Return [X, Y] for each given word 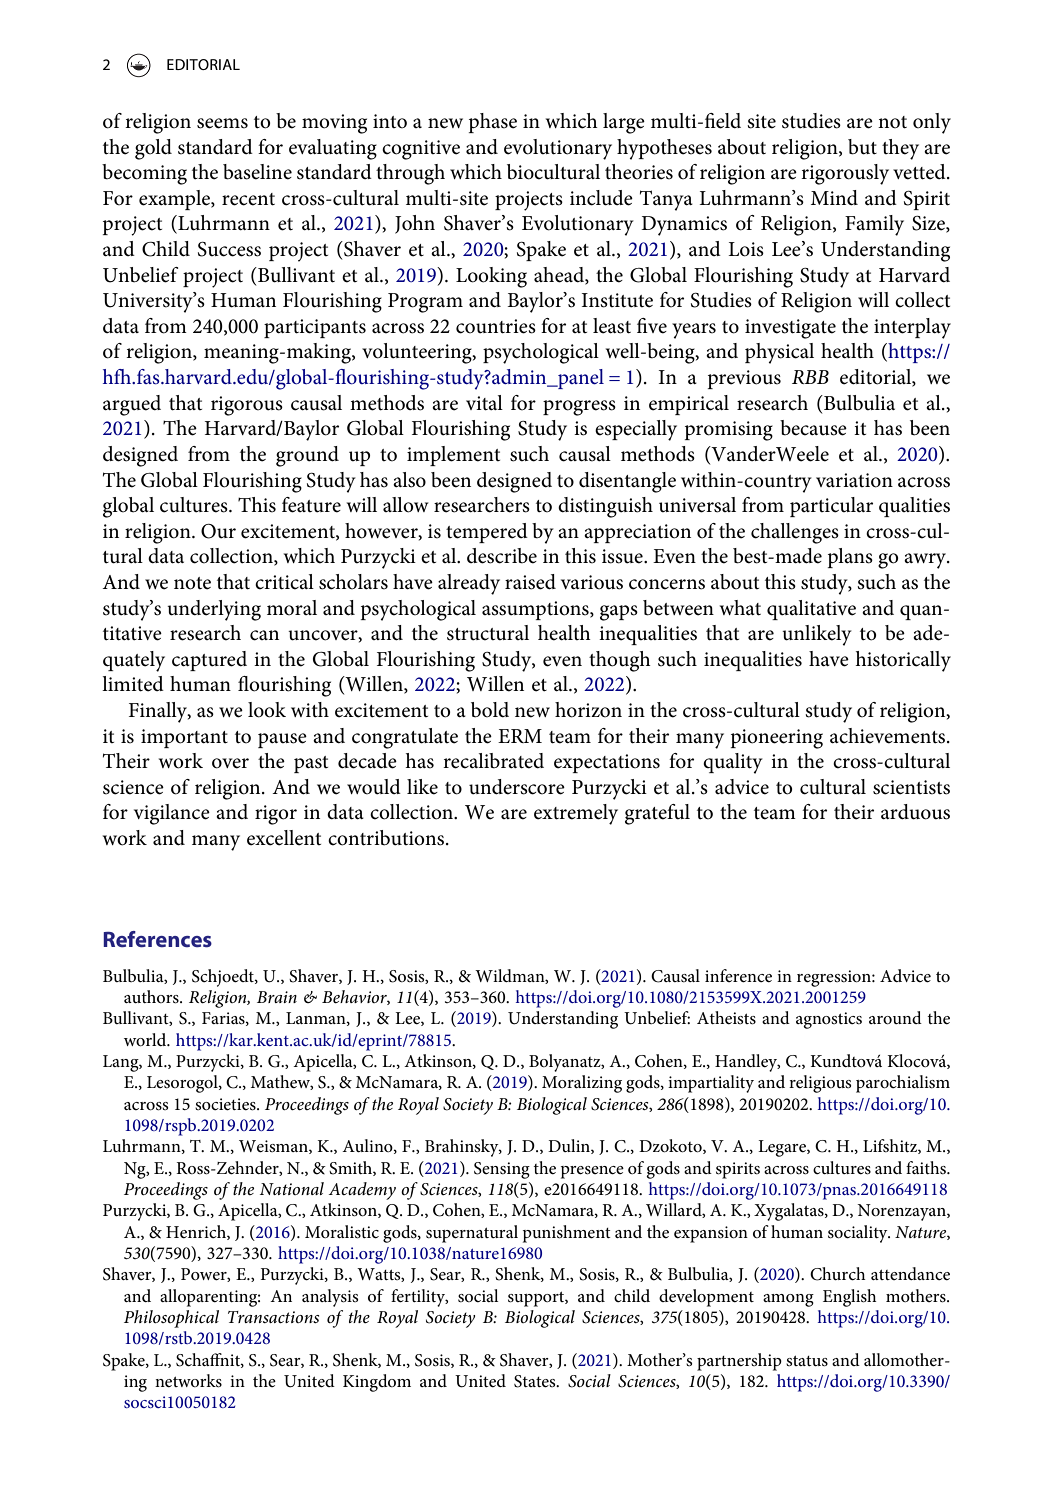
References [157, 939]
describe [502, 556]
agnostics [829, 1020]
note [192, 583]
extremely [576, 814]
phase [493, 123]
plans [850, 558]
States [536, 1381]
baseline [257, 172]
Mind [834, 198]
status [807, 1361]
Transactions [273, 1317]
